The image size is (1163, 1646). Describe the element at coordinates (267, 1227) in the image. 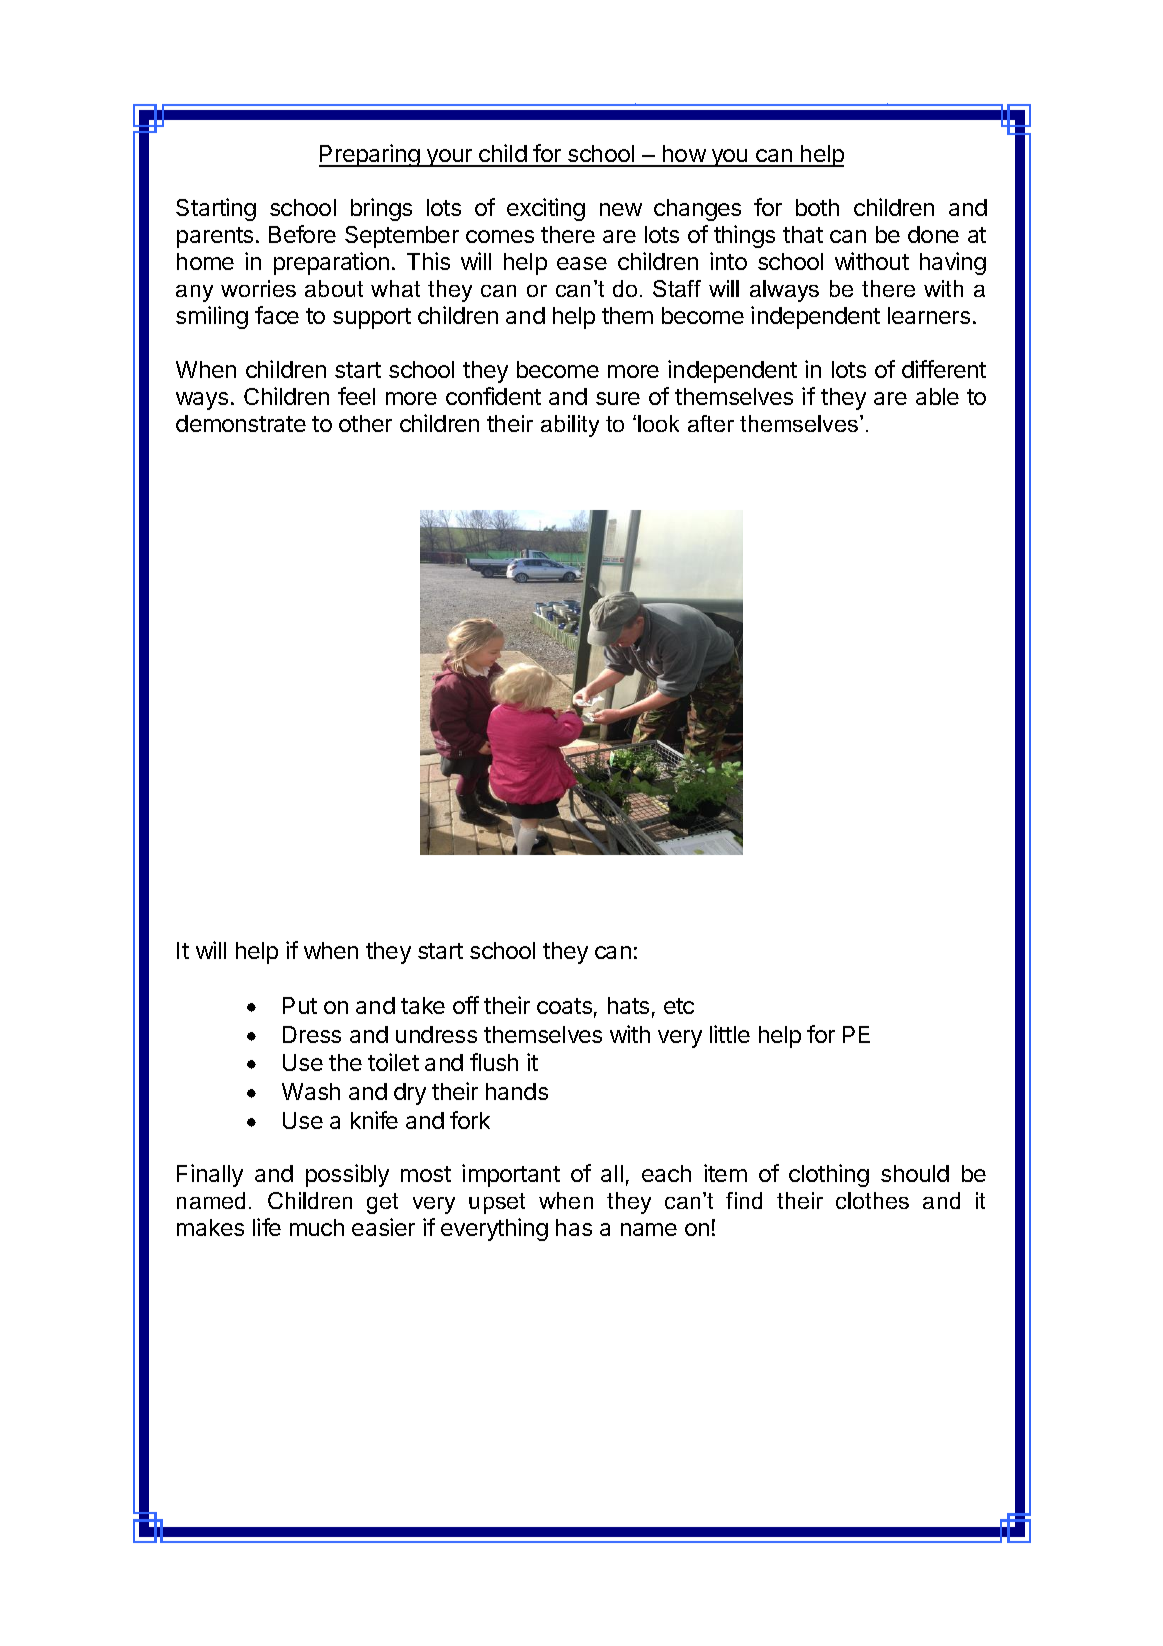

I see `life` at that location.
